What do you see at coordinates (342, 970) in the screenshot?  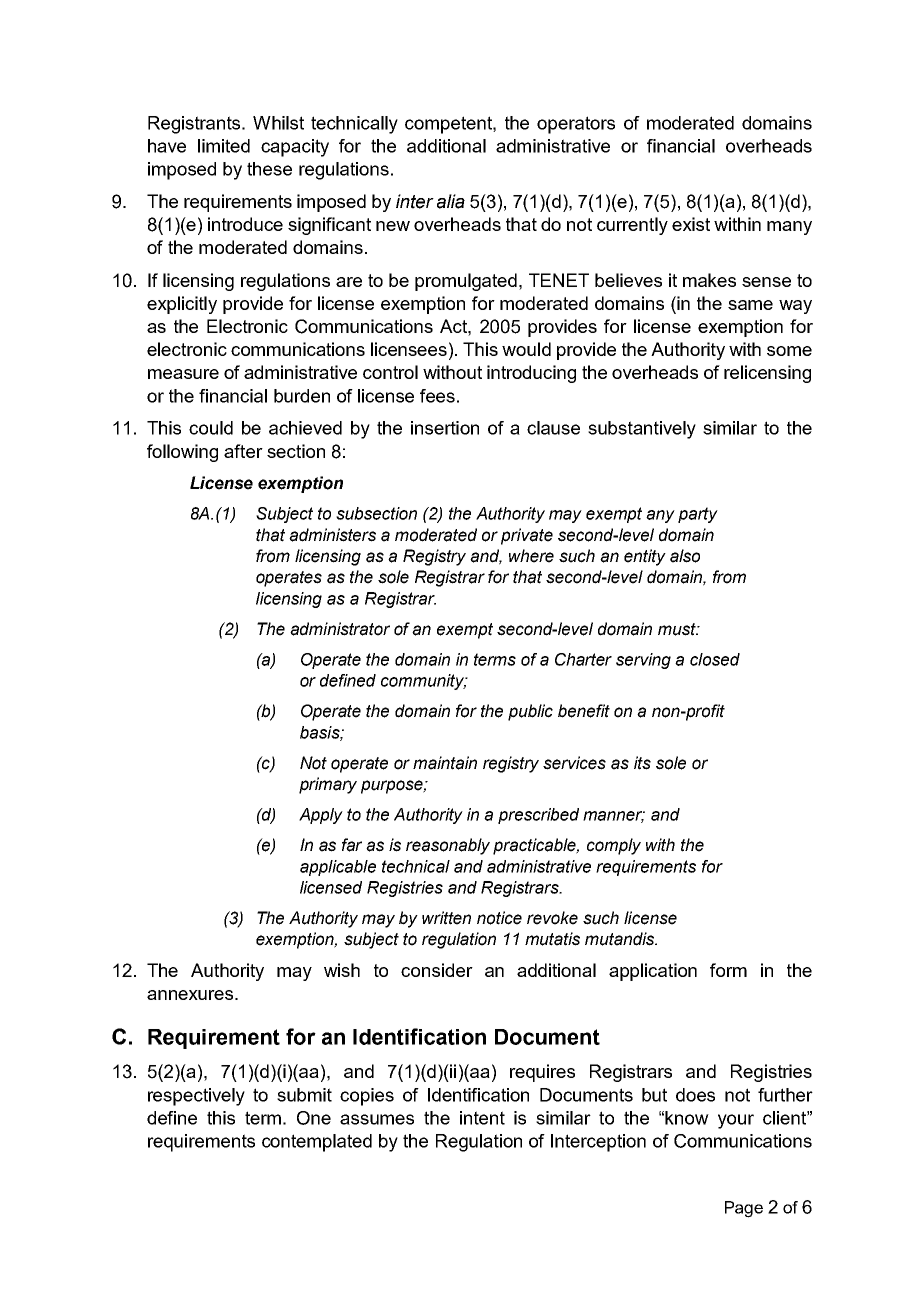 I see `wish` at bounding box center [342, 970].
